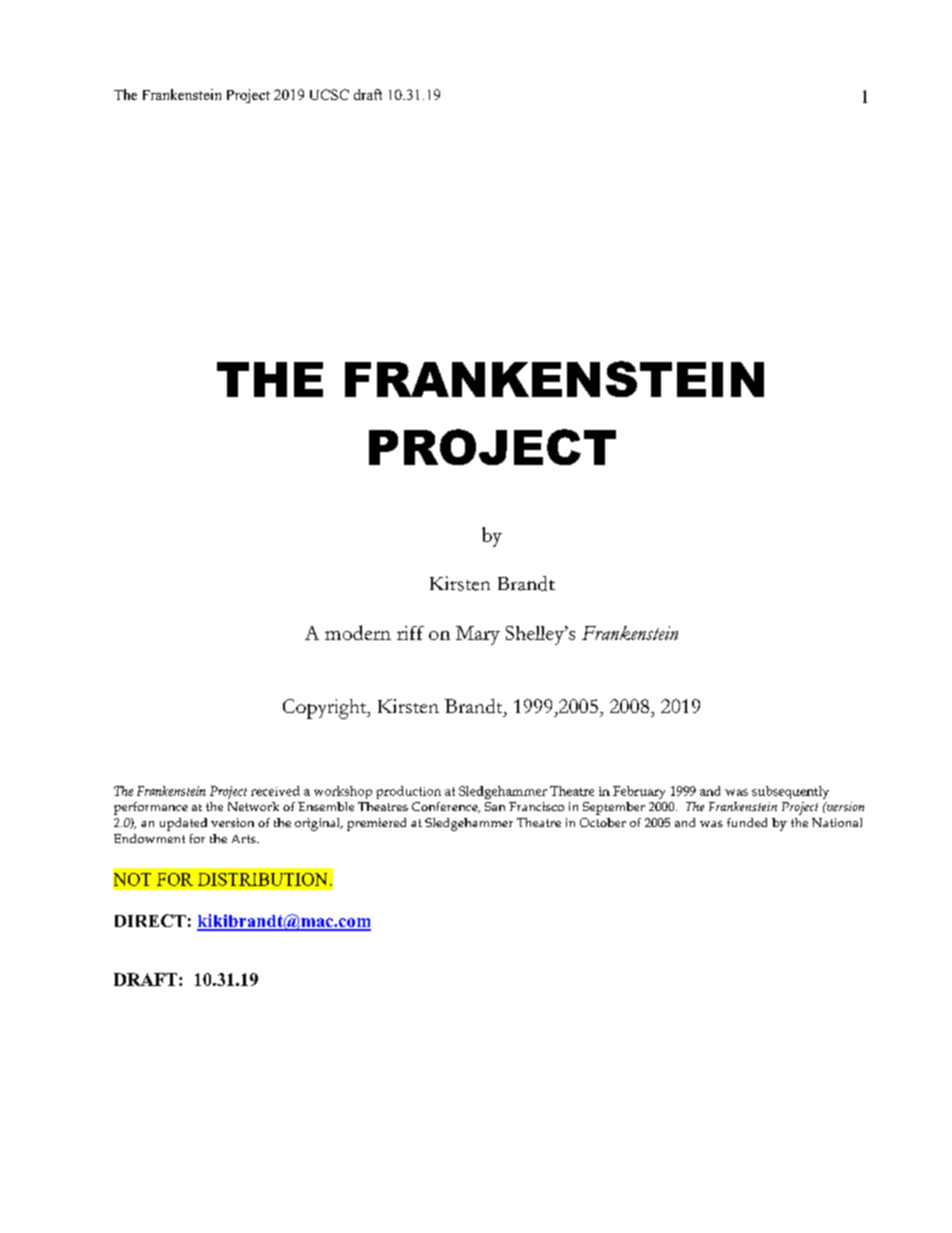 Image resolution: width=952 pixels, height=1233 pixels. What do you see at coordinates (495, 806) in the screenshot?
I see `San` at bounding box center [495, 806].
